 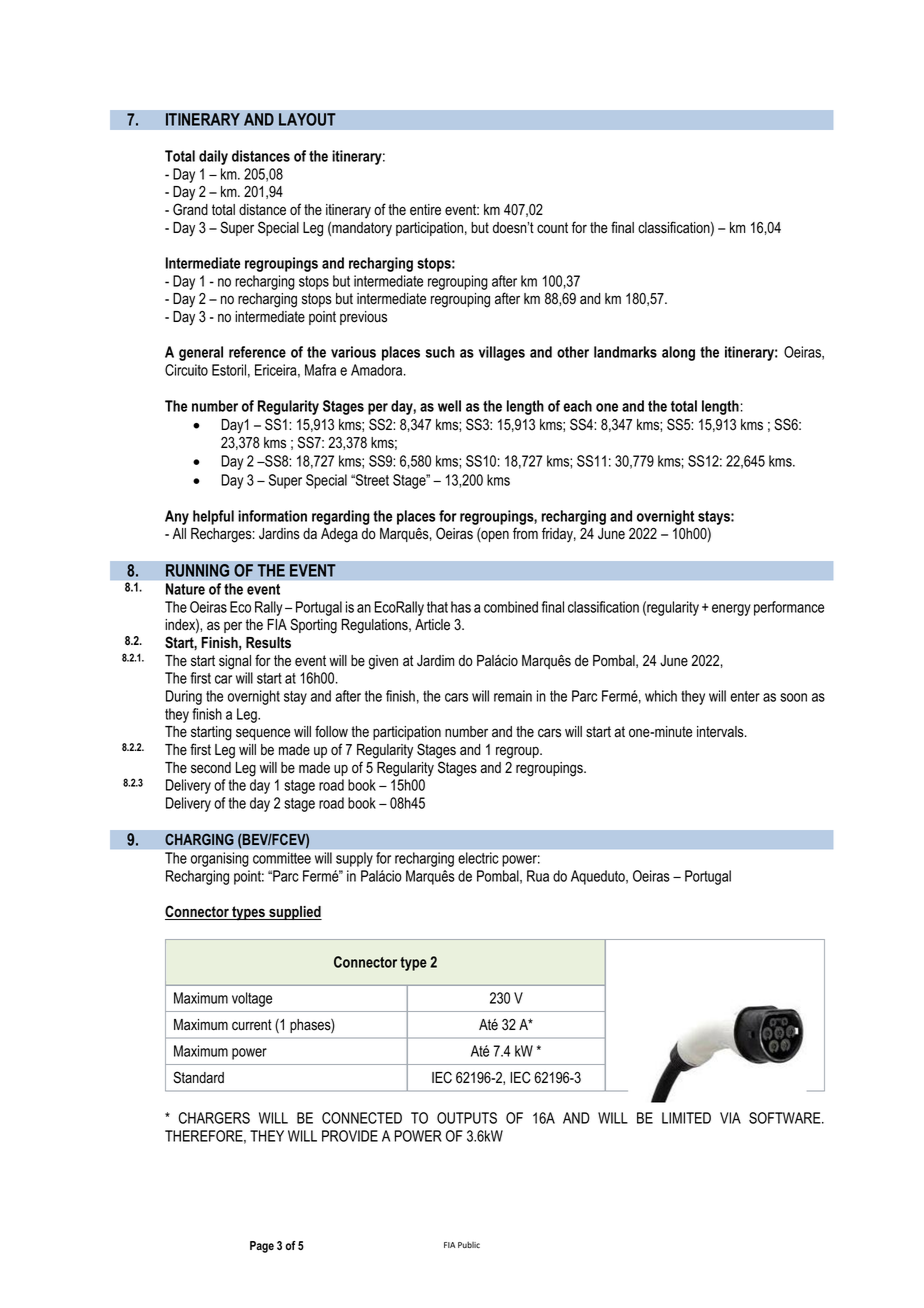 I want to click on Public, so click(x=469, y=1245).
